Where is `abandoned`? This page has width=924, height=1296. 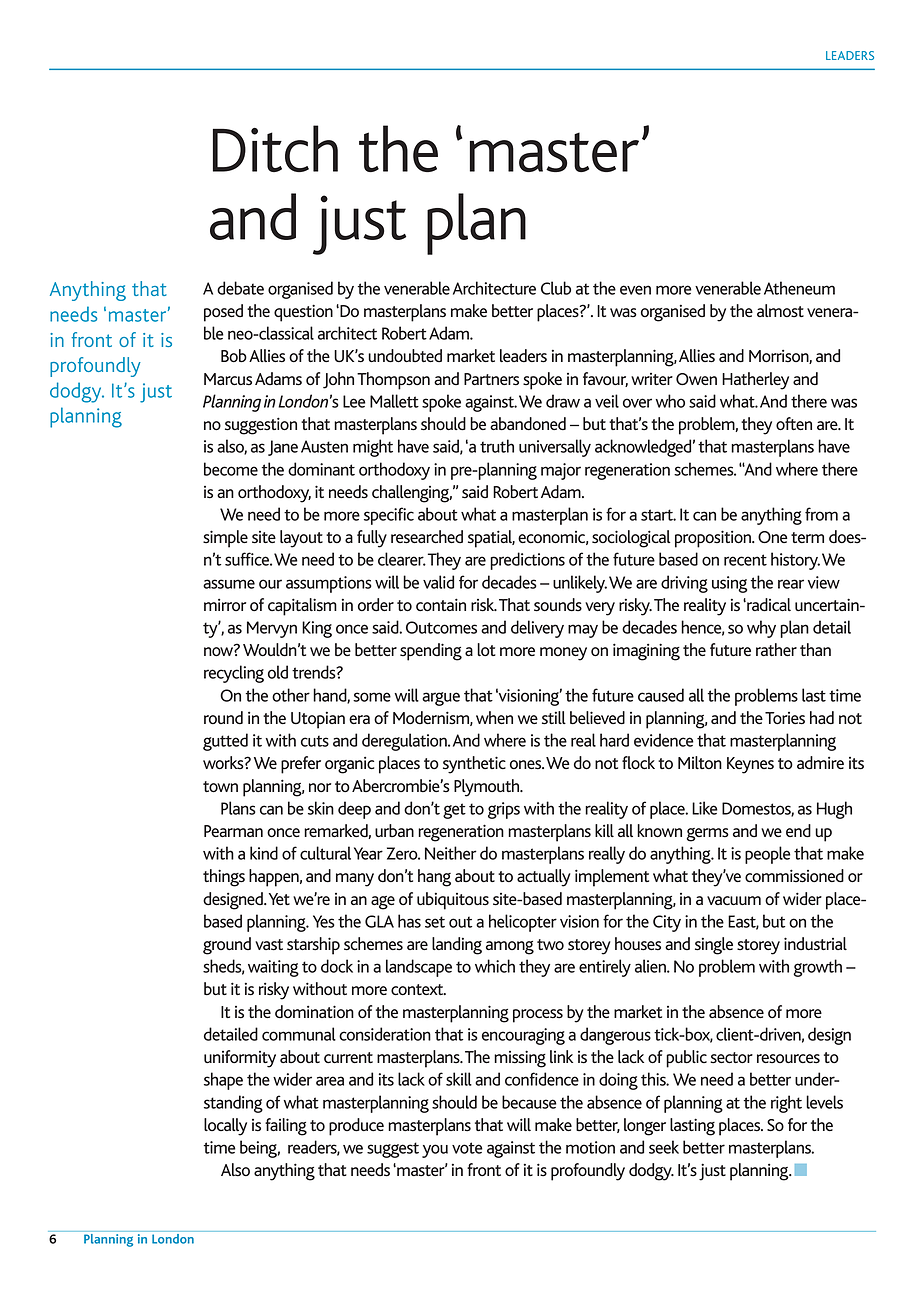 abandoned is located at coordinates (528, 424).
